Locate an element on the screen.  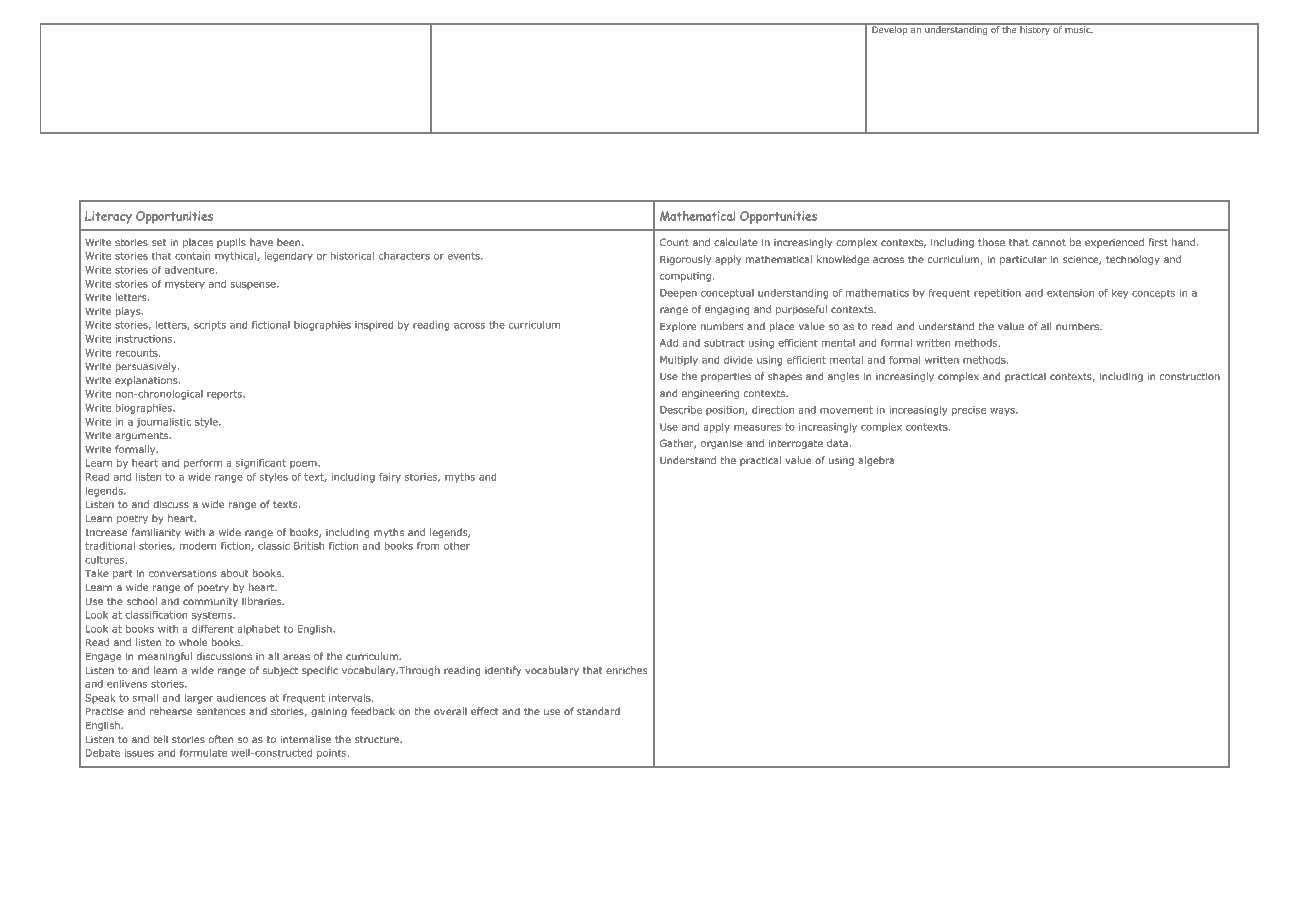
often is located at coordinates (221, 739).
